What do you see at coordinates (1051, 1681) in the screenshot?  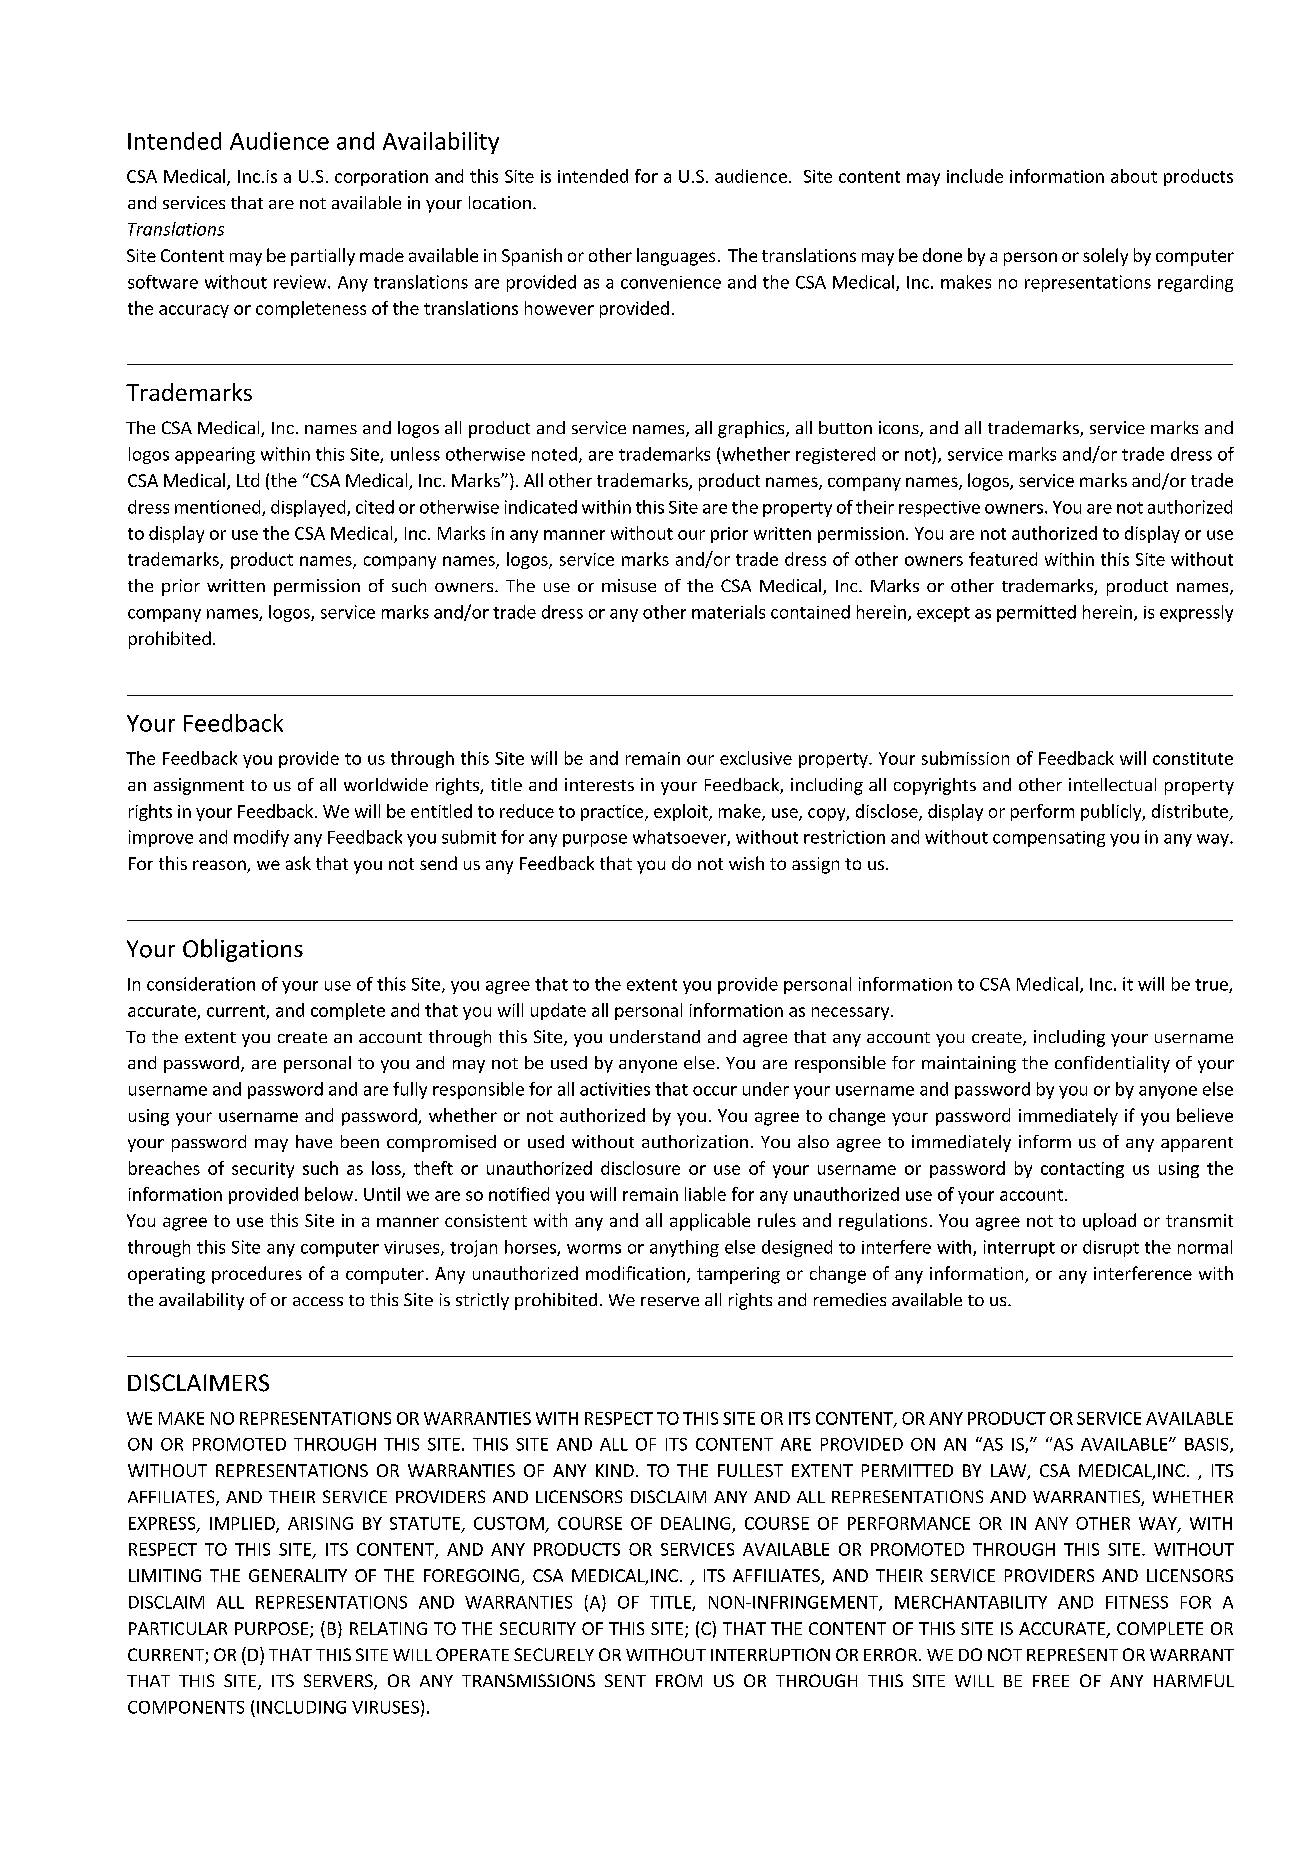 I see `FREE` at bounding box center [1051, 1681].
